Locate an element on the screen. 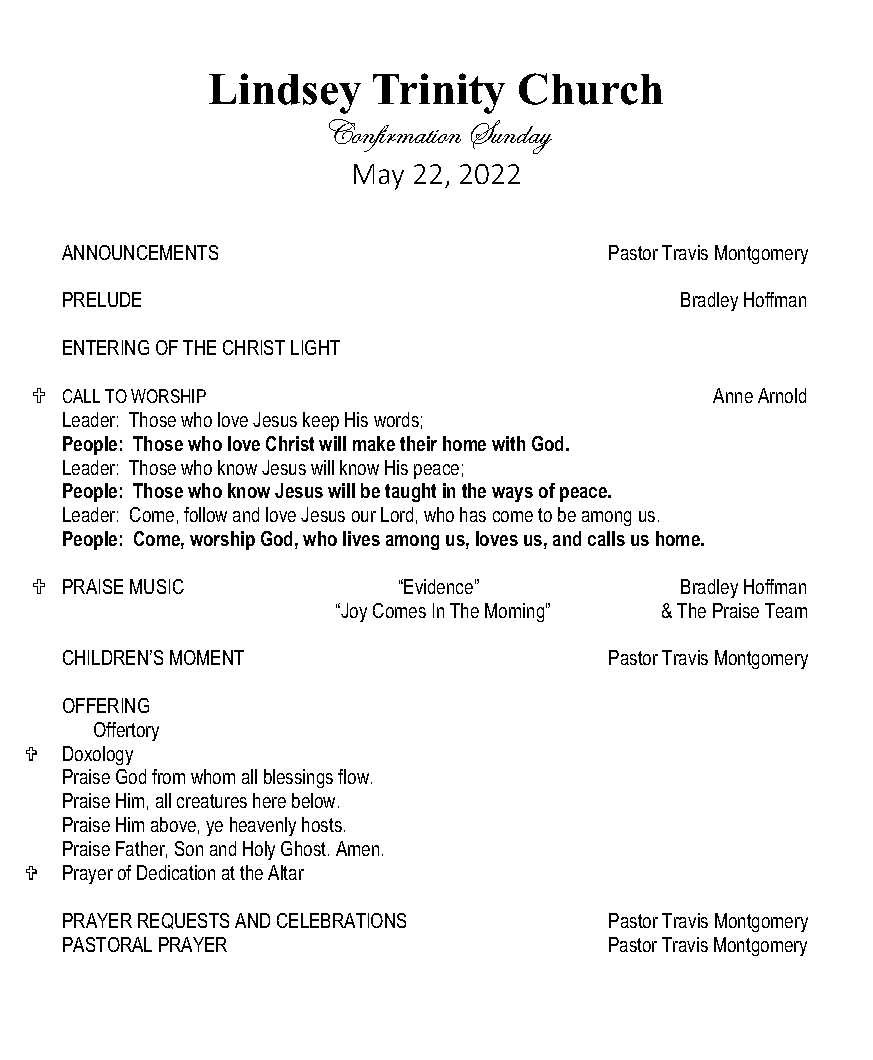 This screenshot has width=873, height=1060. Dedication is located at coordinates (176, 872).
